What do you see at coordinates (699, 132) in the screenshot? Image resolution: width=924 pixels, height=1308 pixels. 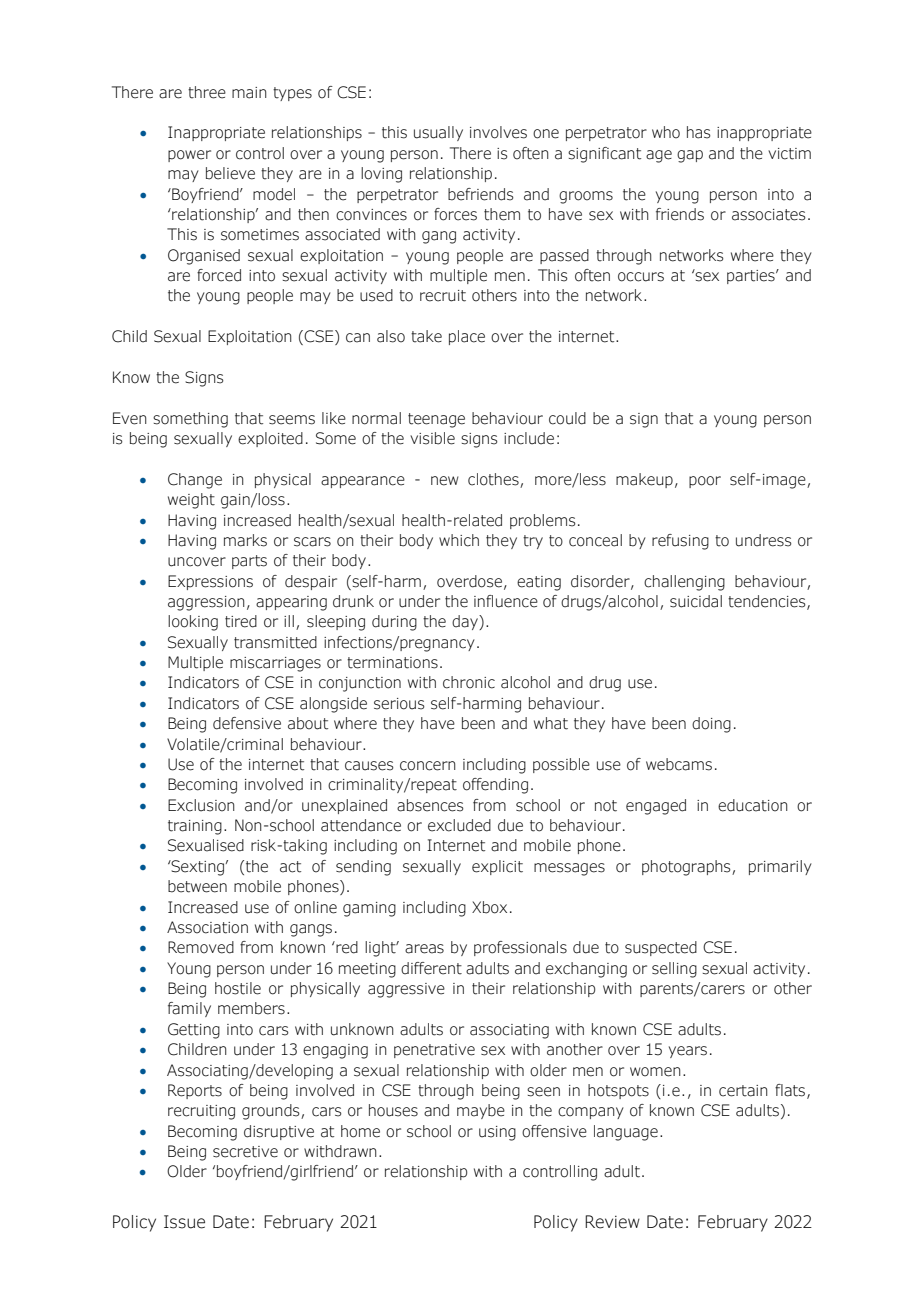 I see `has` at bounding box center [699, 132].
